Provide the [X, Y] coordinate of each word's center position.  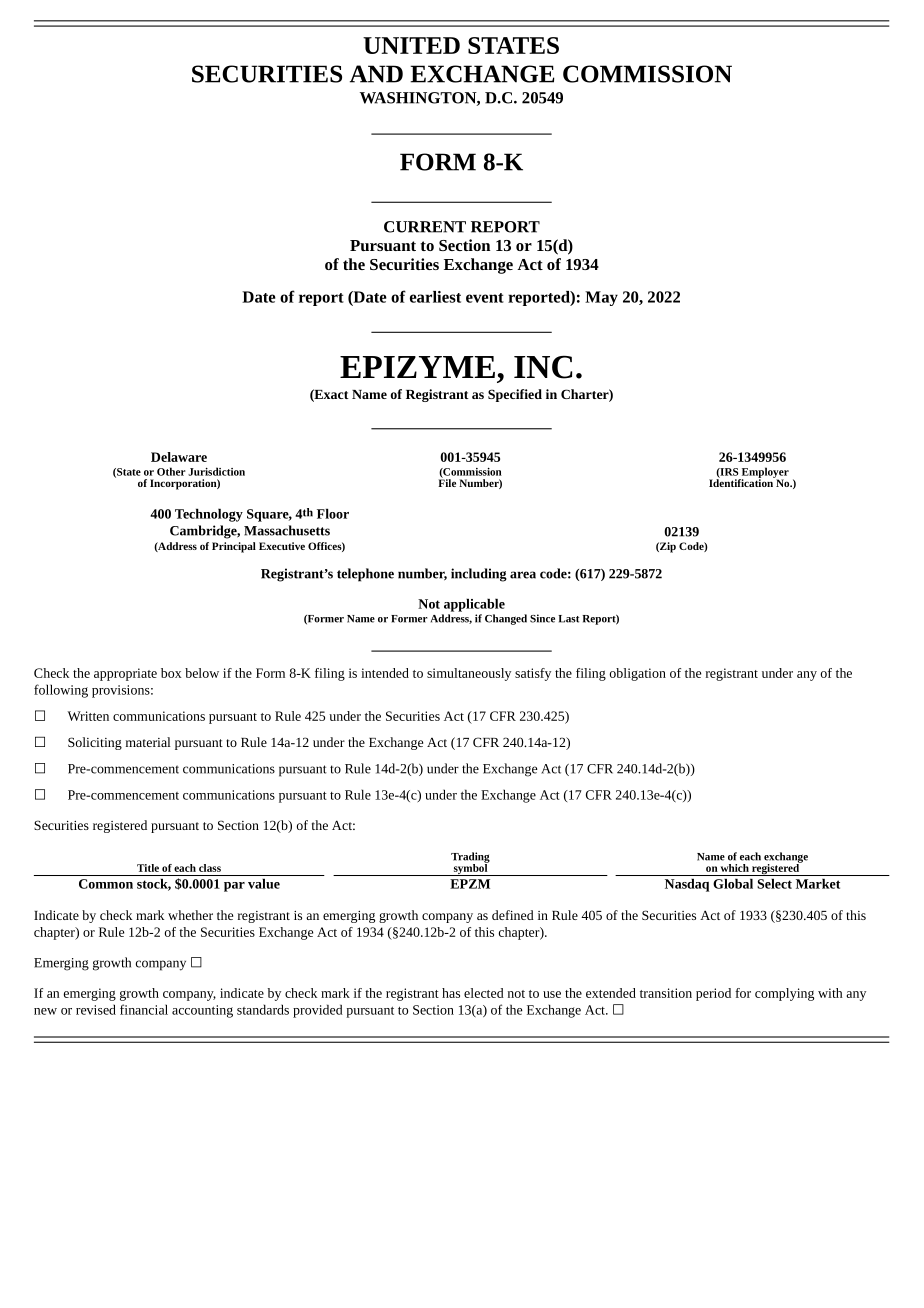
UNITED [411, 45]
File [447, 482]
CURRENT [425, 227]
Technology [209, 515]
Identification [742, 482]
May [601, 298]
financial [144, 1009]
